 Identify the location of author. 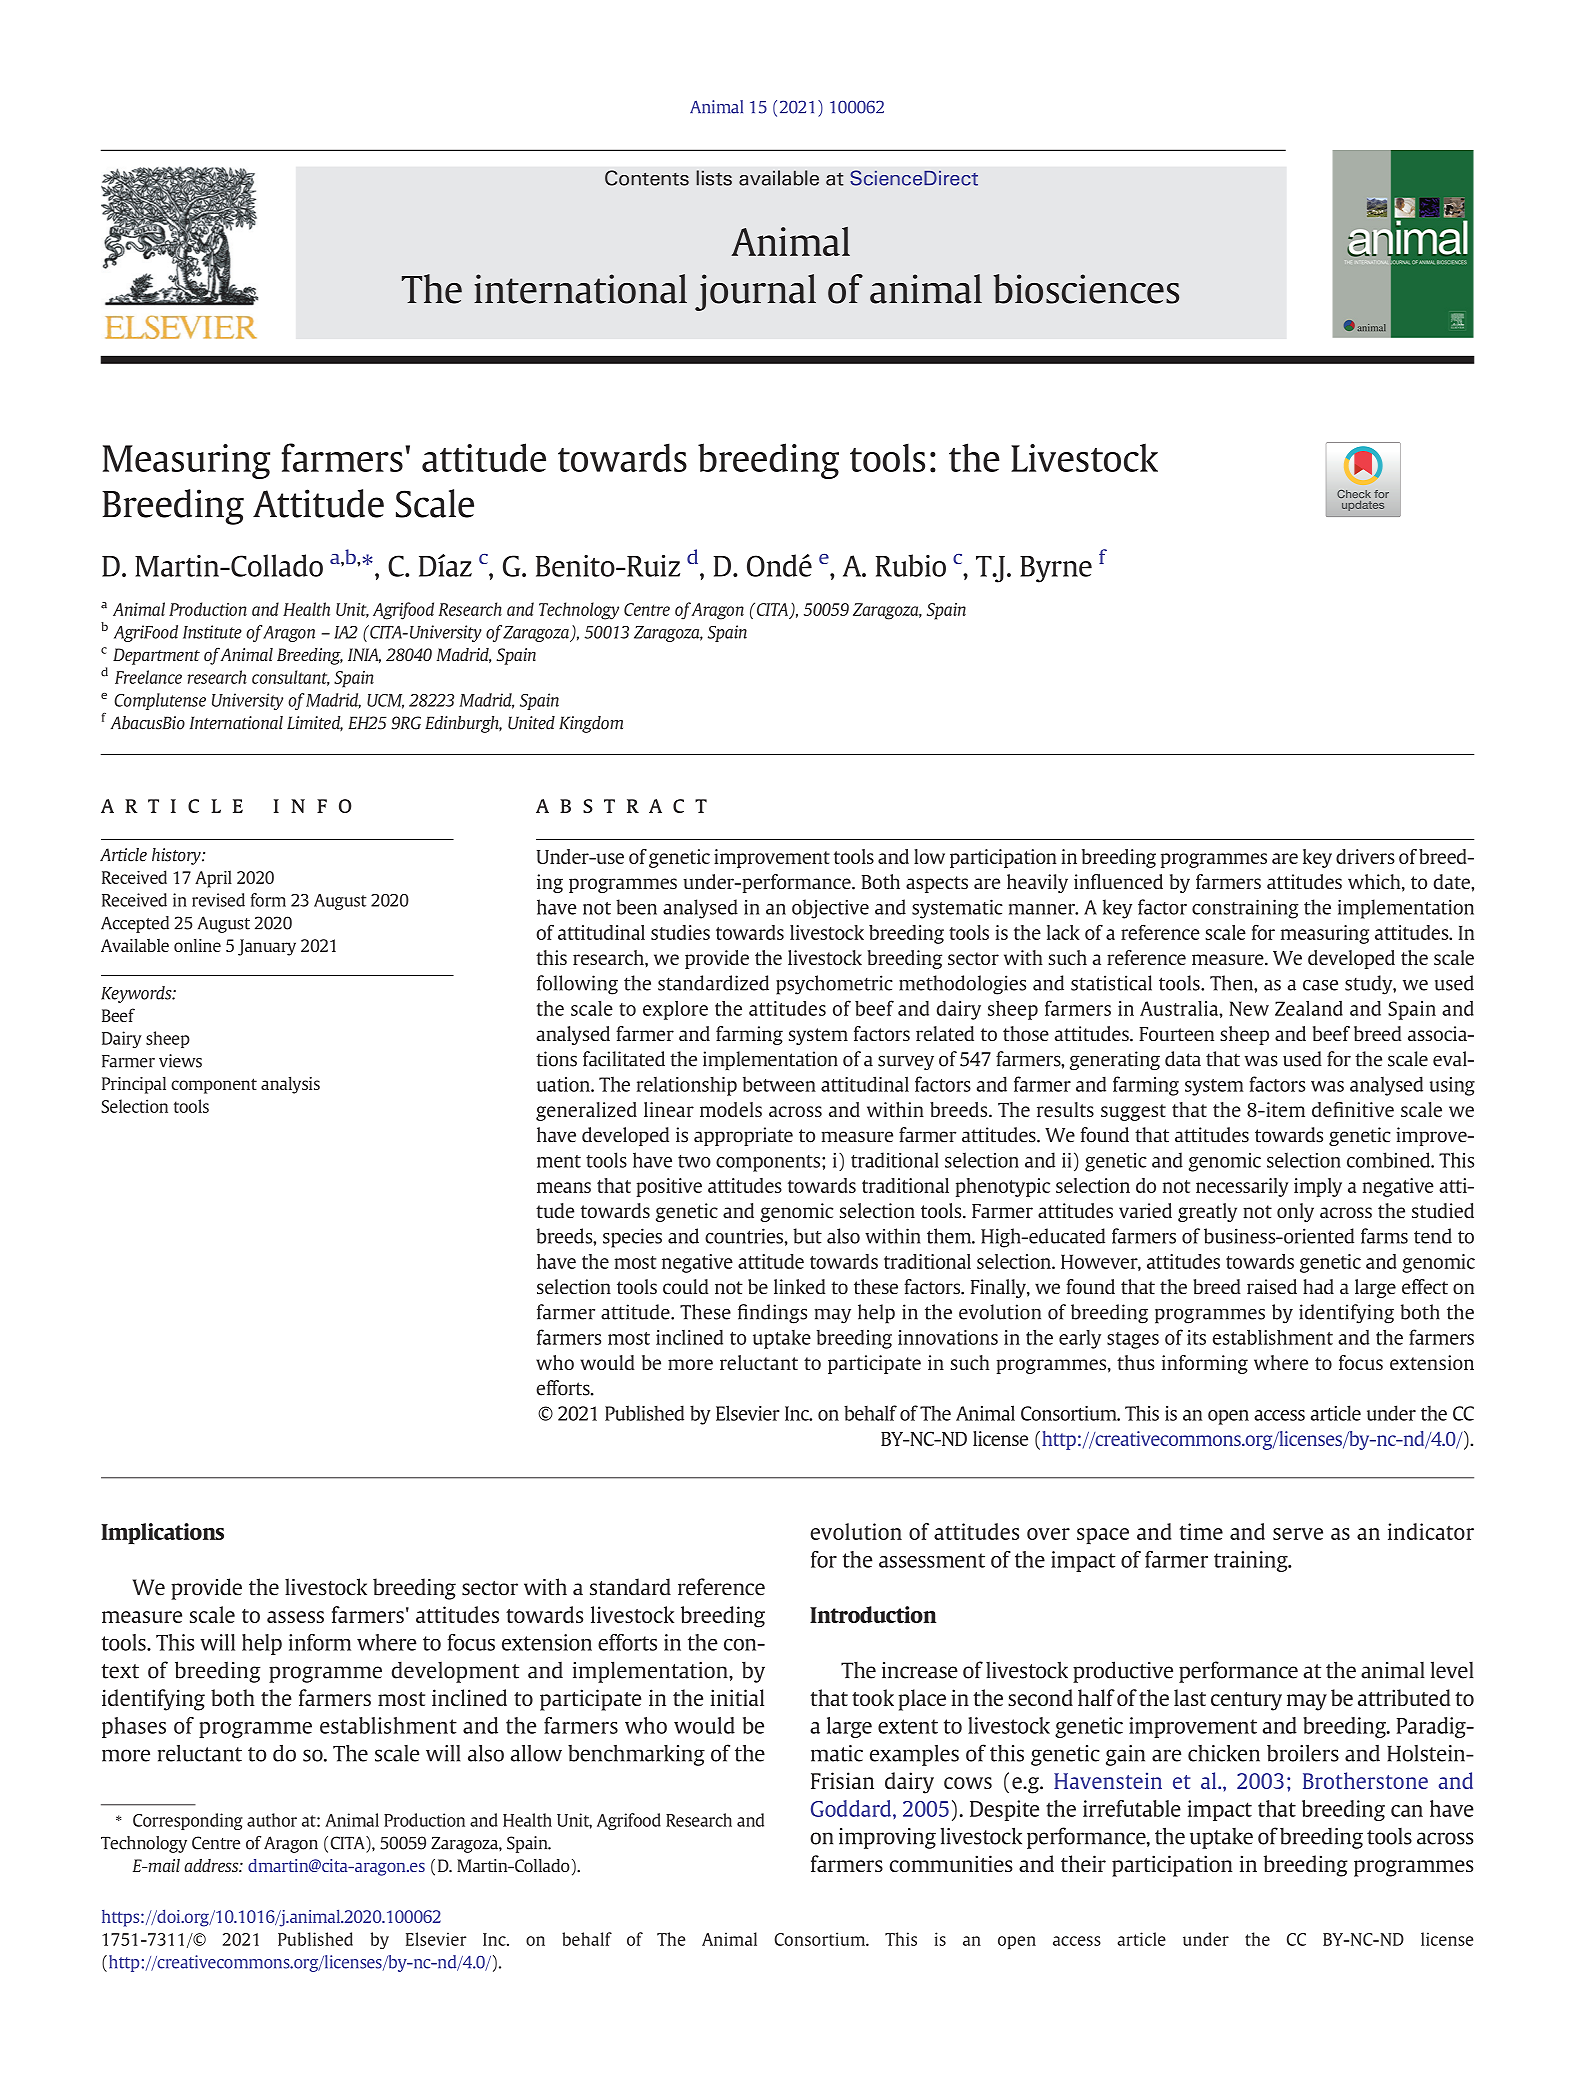
(272, 1820).
